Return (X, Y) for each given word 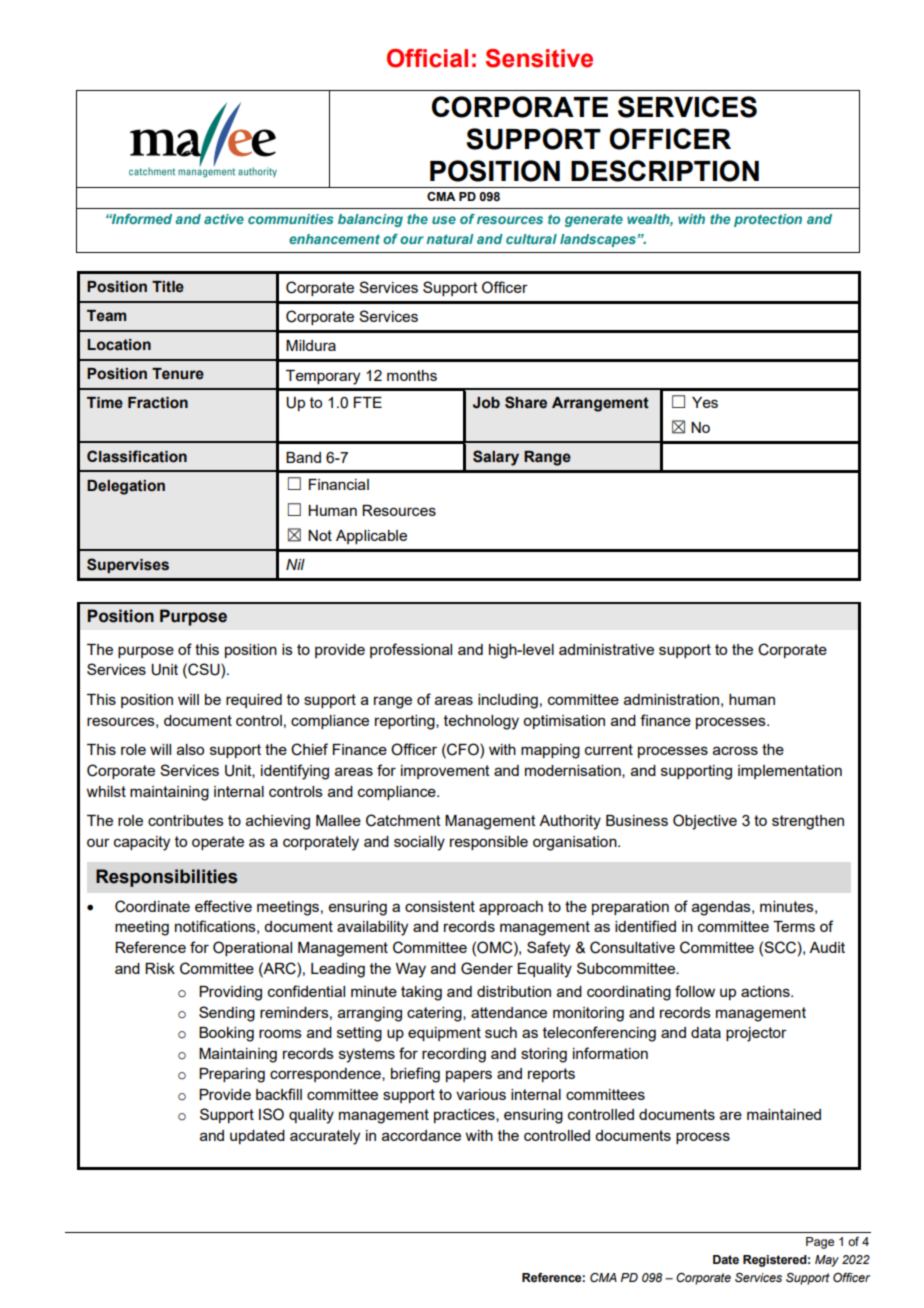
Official (427, 58)
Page (820, 1243)
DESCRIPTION (665, 171)
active (224, 219)
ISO (271, 1114)
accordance (421, 1135)
